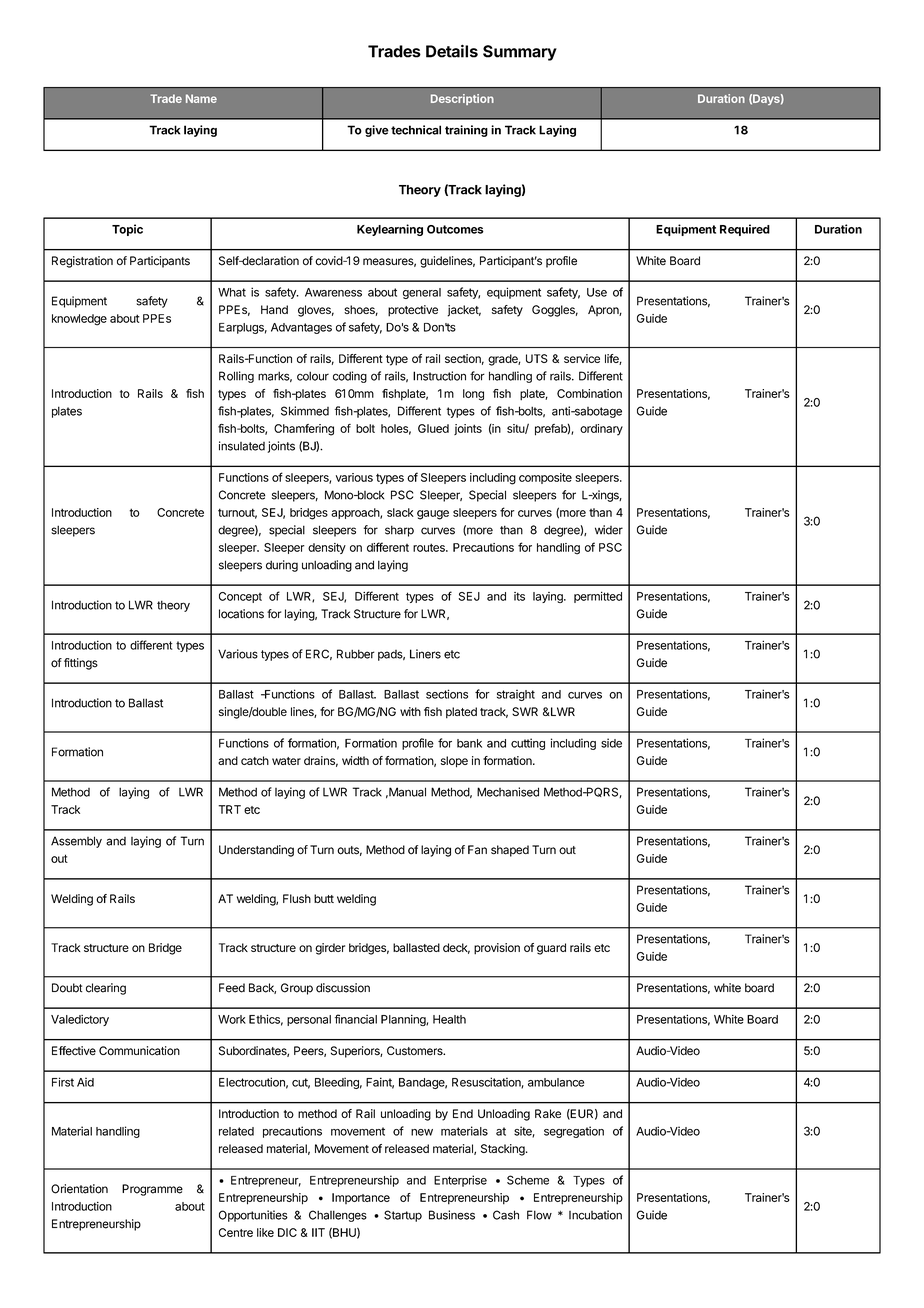 This image has height=1308, width=924. I want to click on Summary, so click(520, 53).
